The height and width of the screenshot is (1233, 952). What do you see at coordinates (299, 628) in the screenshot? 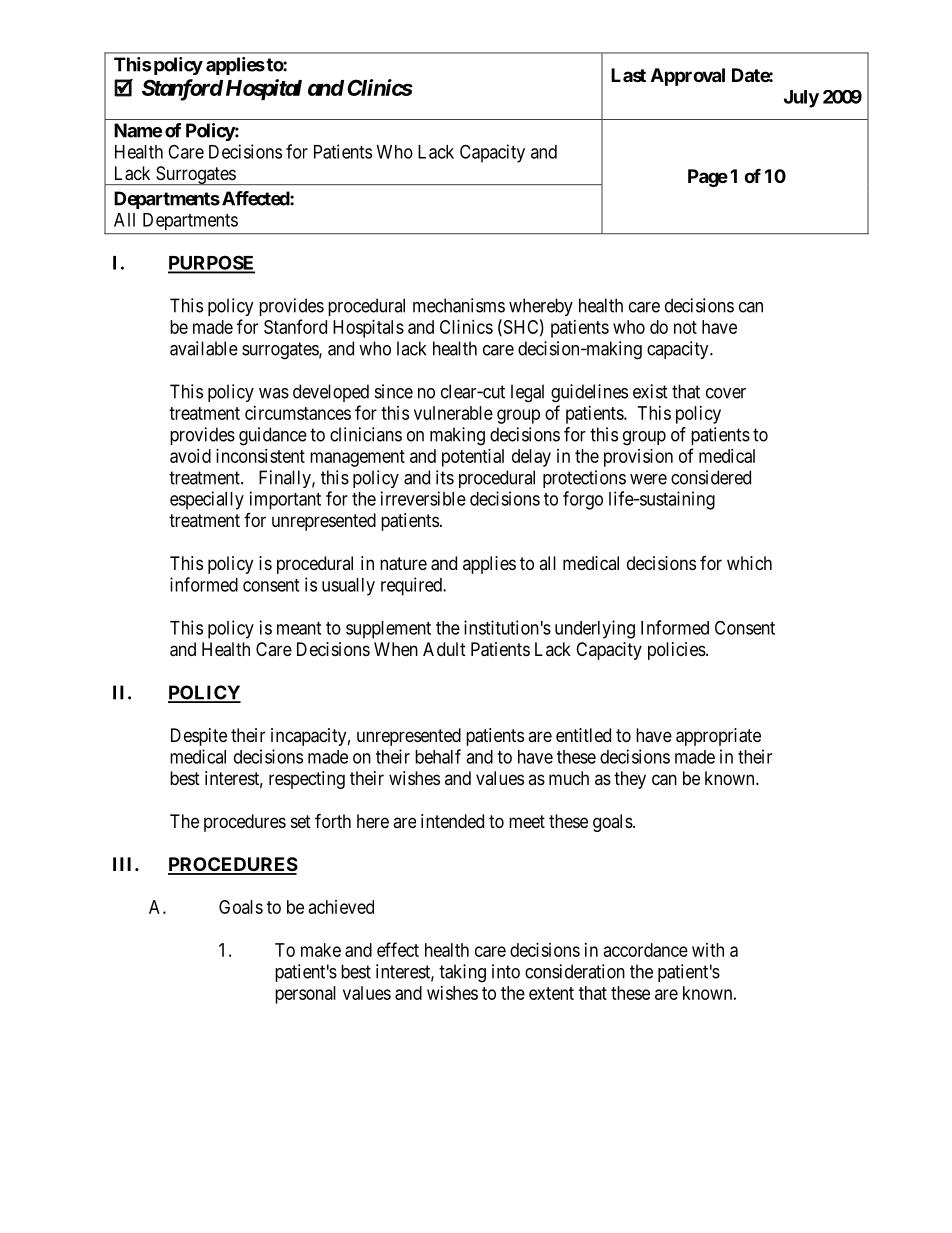
I see `meant` at bounding box center [299, 628].
